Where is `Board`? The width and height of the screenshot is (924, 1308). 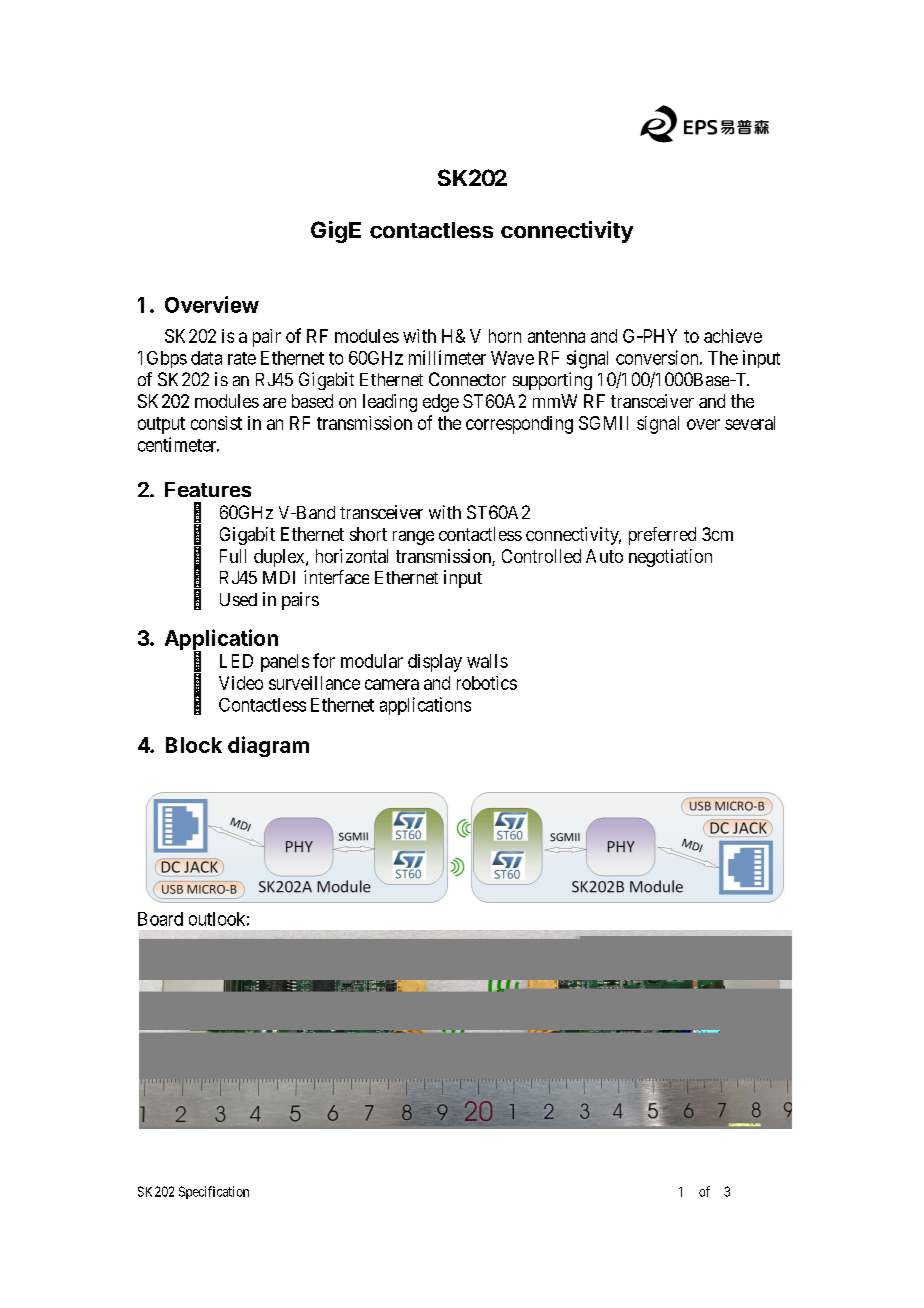 Board is located at coordinates (160, 919).
